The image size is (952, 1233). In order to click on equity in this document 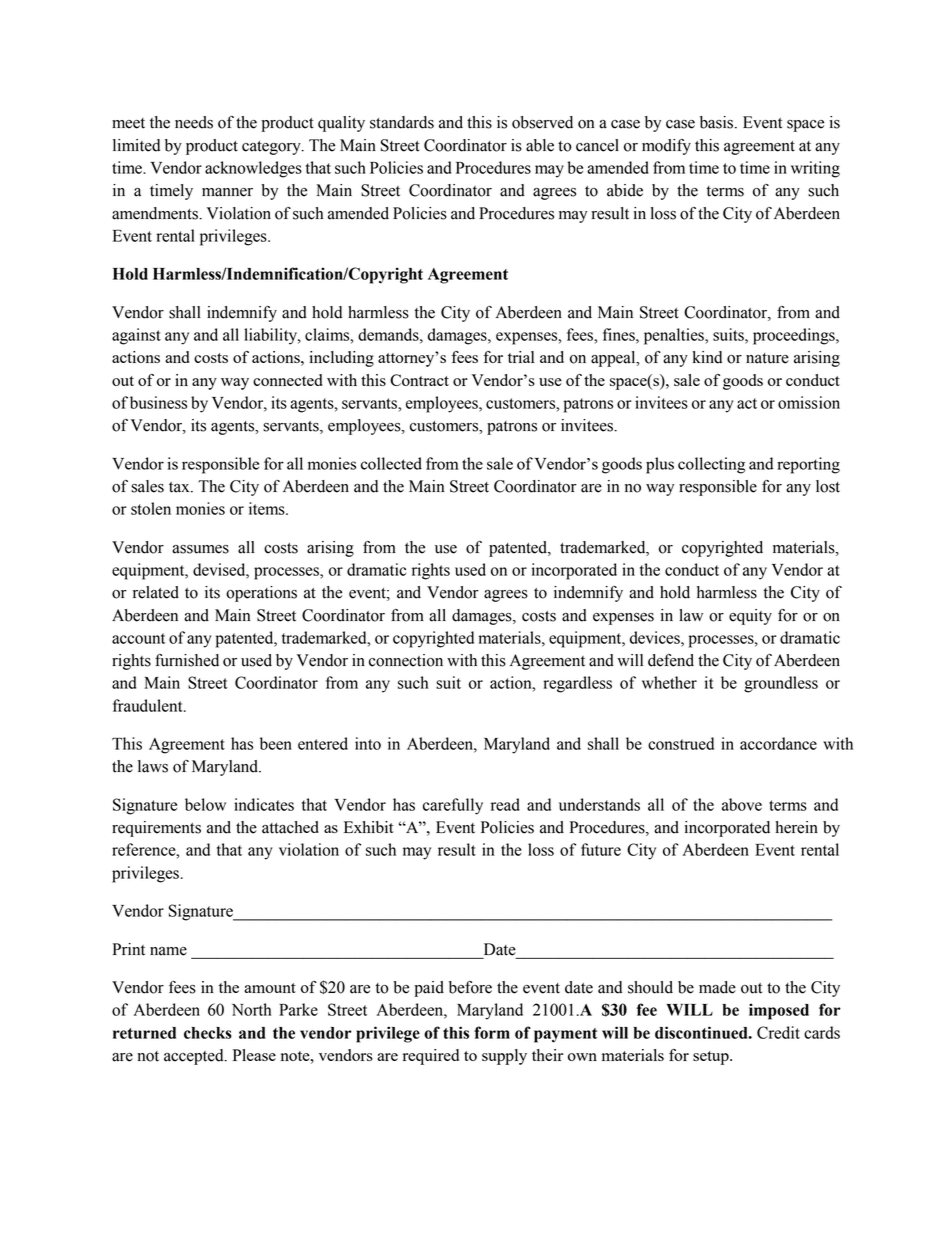, I will do `click(750, 617)`.
